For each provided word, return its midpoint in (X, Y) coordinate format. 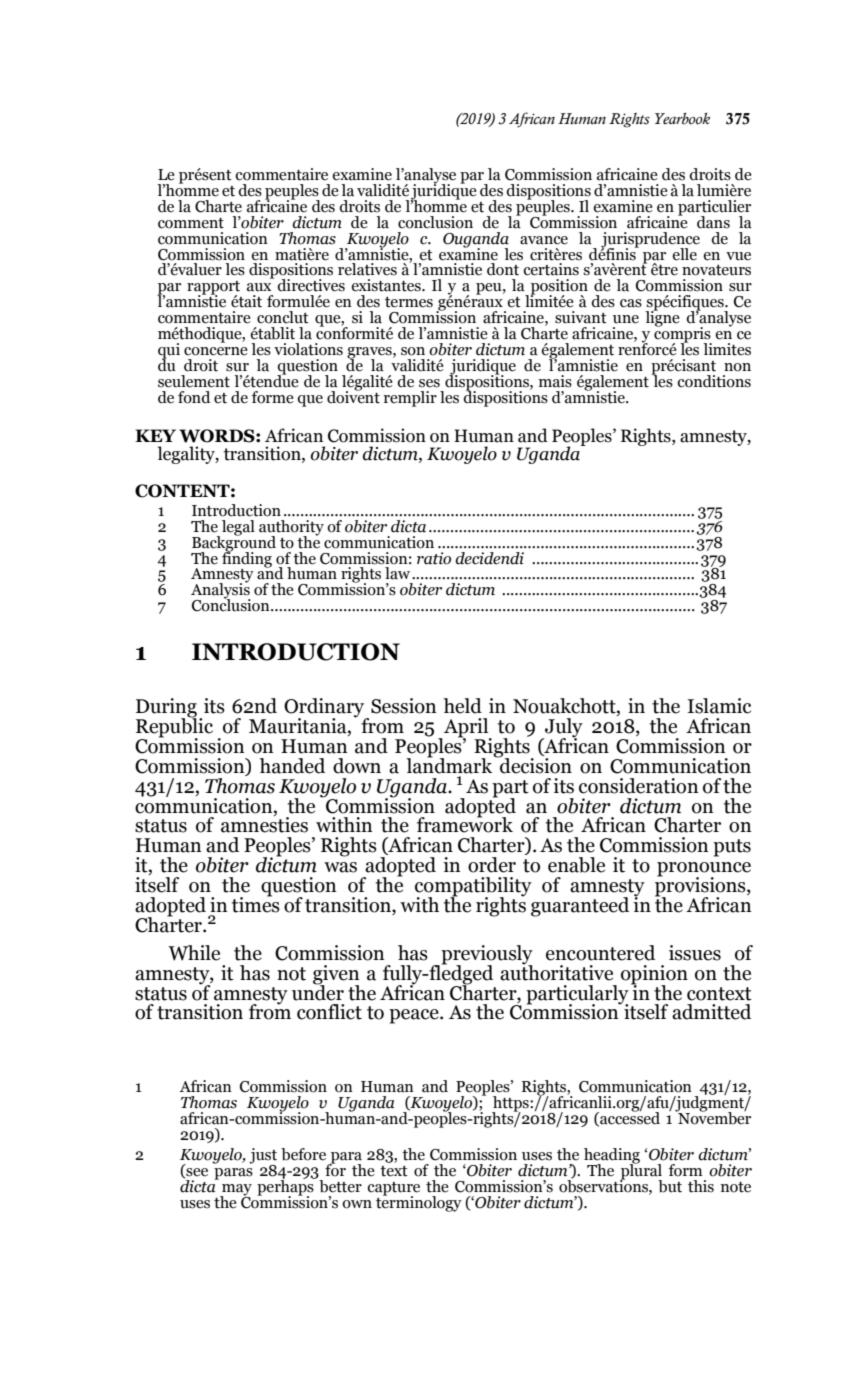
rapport (213, 289)
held (462, 706)
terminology (419, 1202)
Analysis (221, 591)
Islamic (719, 706)
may (236, 1191)
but (670, 1186)
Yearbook (682, 119)
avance (544, 240)
